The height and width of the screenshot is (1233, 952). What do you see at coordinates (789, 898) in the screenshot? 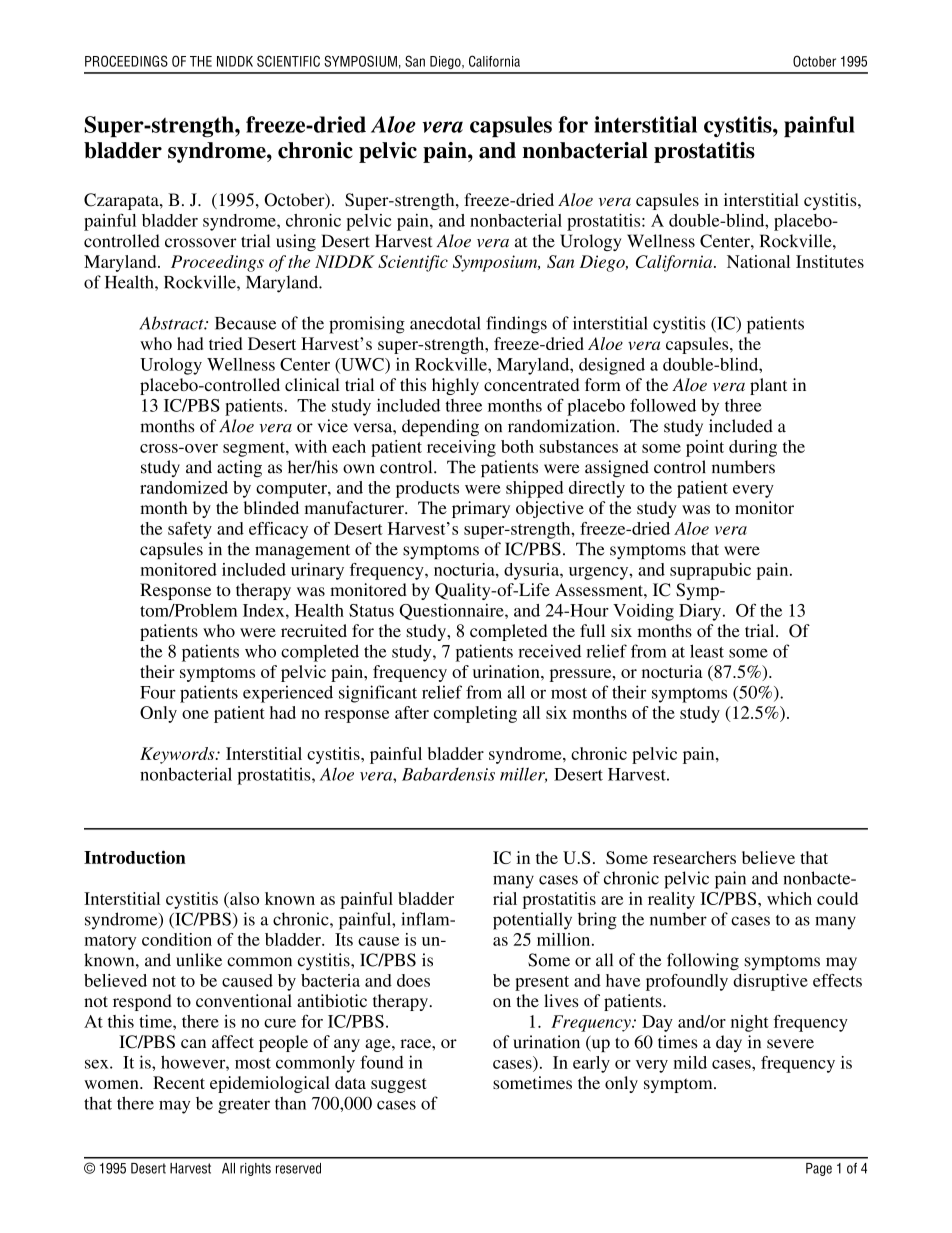
I see `which` at bounding box center [789, 898].
